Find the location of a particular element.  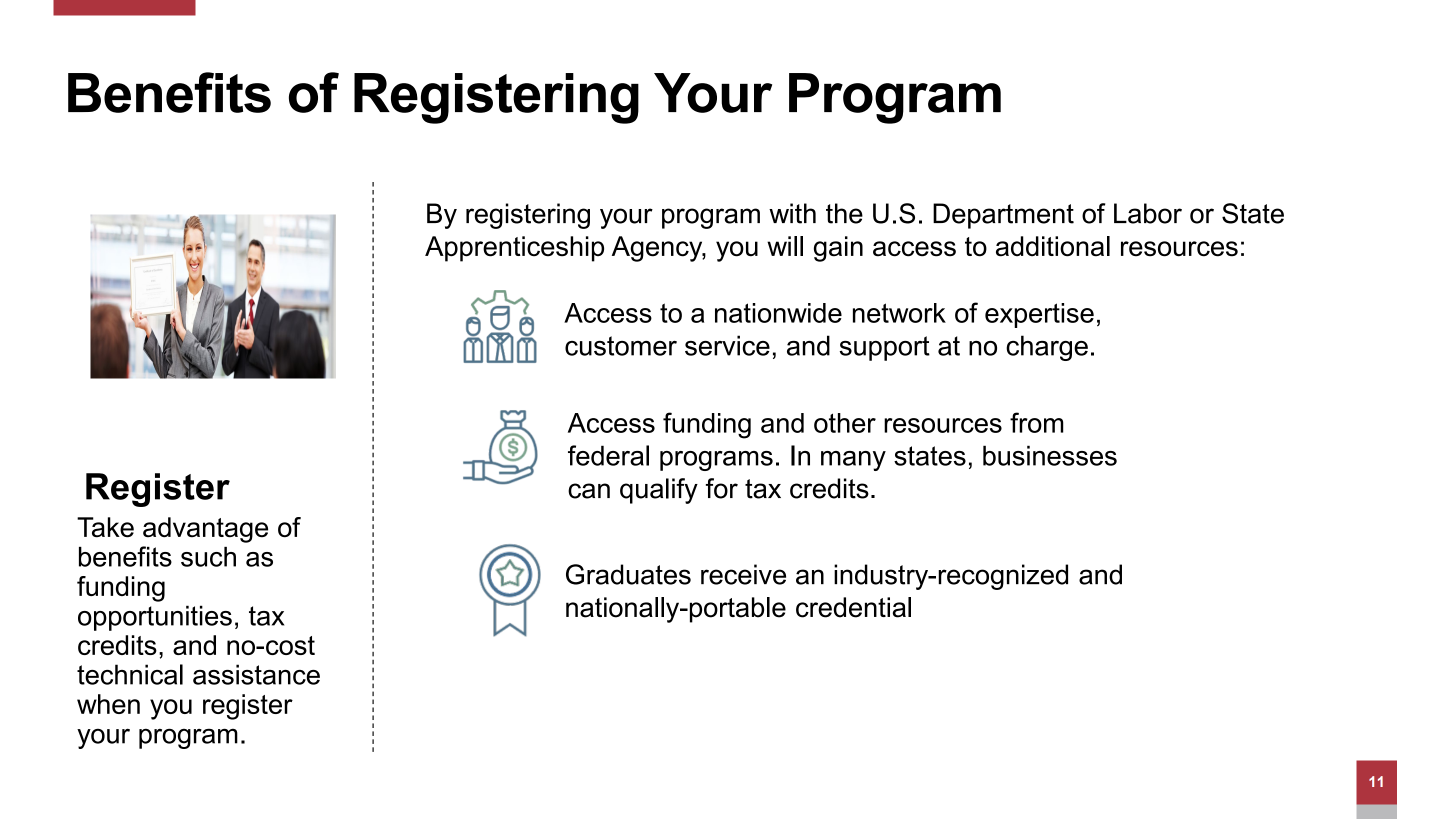

credential is located at coordinates (853, 607).
